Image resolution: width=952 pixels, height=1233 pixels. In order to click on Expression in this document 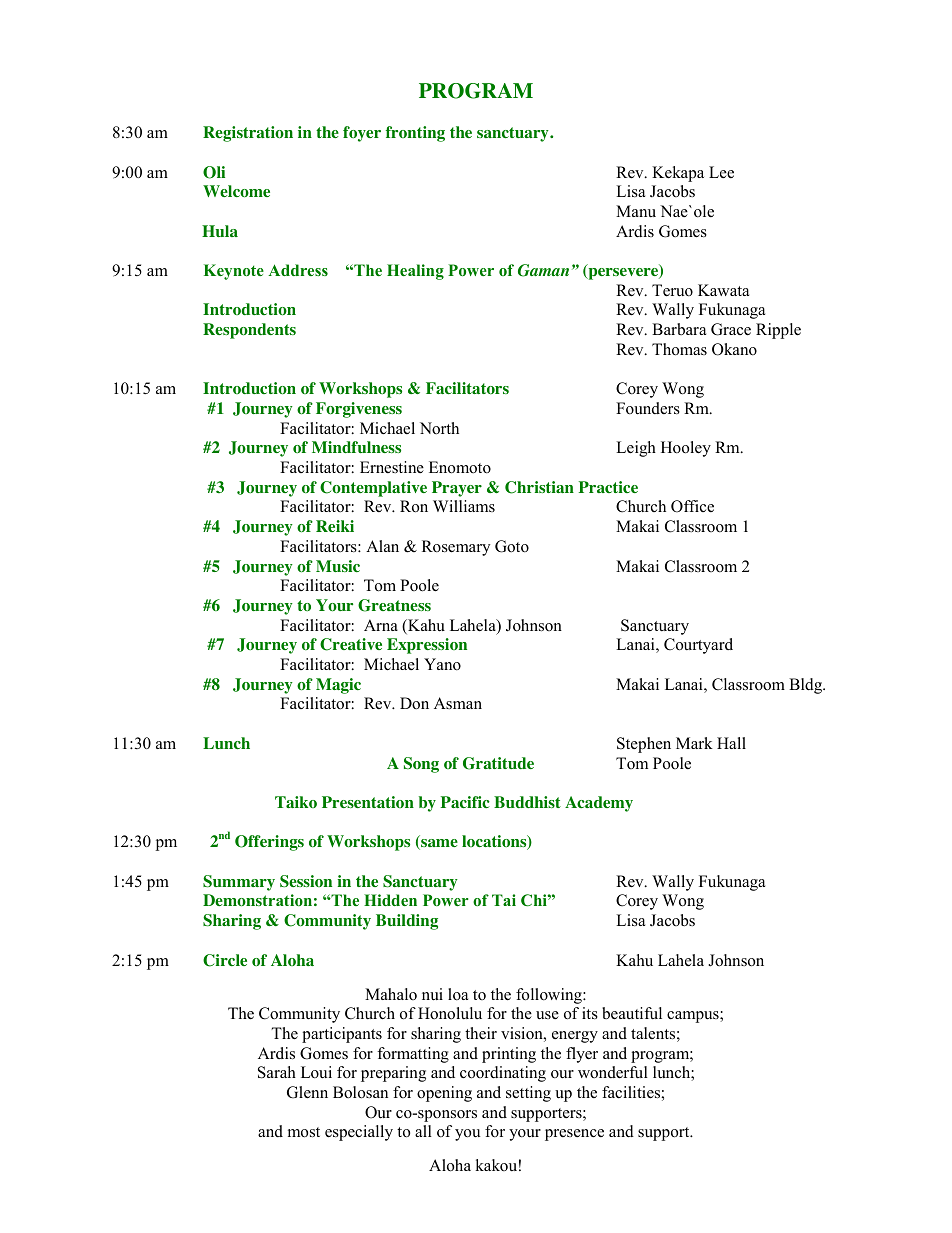, I will do `click(427, 646)`.
